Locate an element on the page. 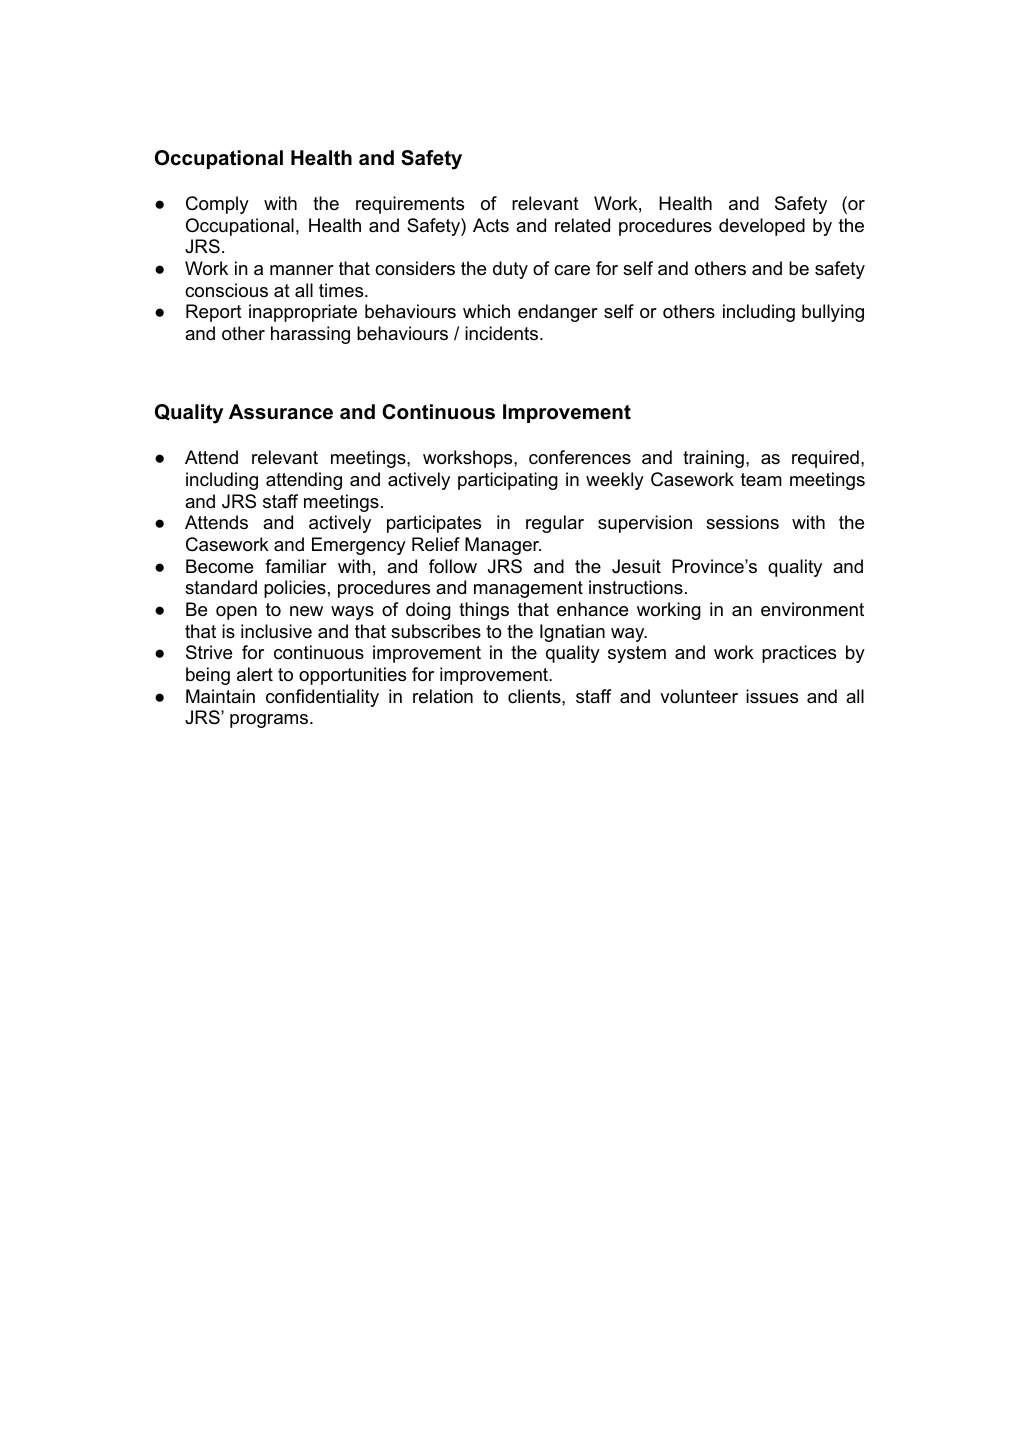 The height and width of the image is (1442, 1021). Acts is located at coordinates (491, 225).
